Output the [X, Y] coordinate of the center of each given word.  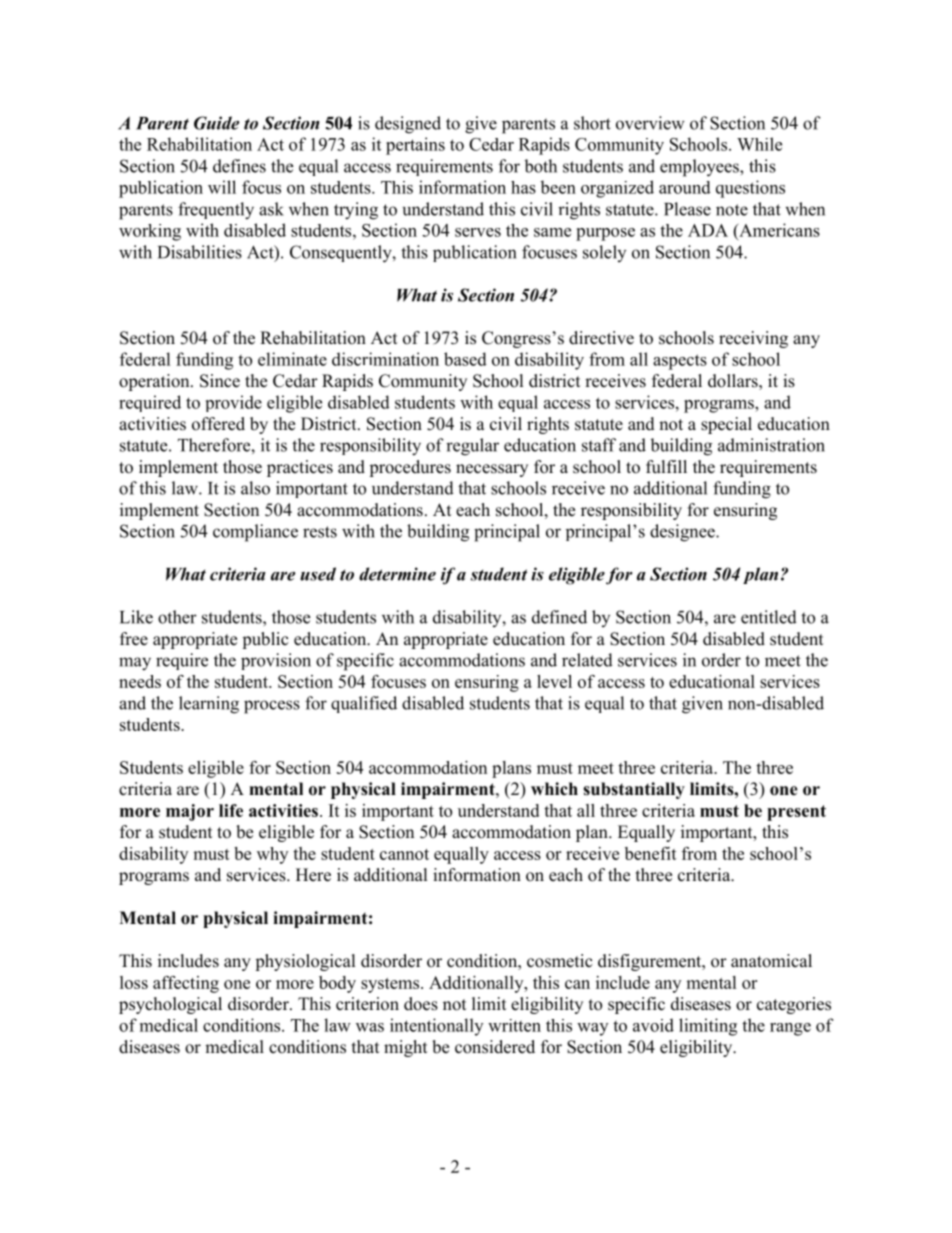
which [554, 789]
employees [700, 168]
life [231, 810]
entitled [769, 617]
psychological [170, 1005]
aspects [680, 362]
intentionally [436, 1027]
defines [239, 166]
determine [397, 574]
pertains [415, 146]
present [796, 813]
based [465, 359]
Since [220, 381]
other [177, 617]
